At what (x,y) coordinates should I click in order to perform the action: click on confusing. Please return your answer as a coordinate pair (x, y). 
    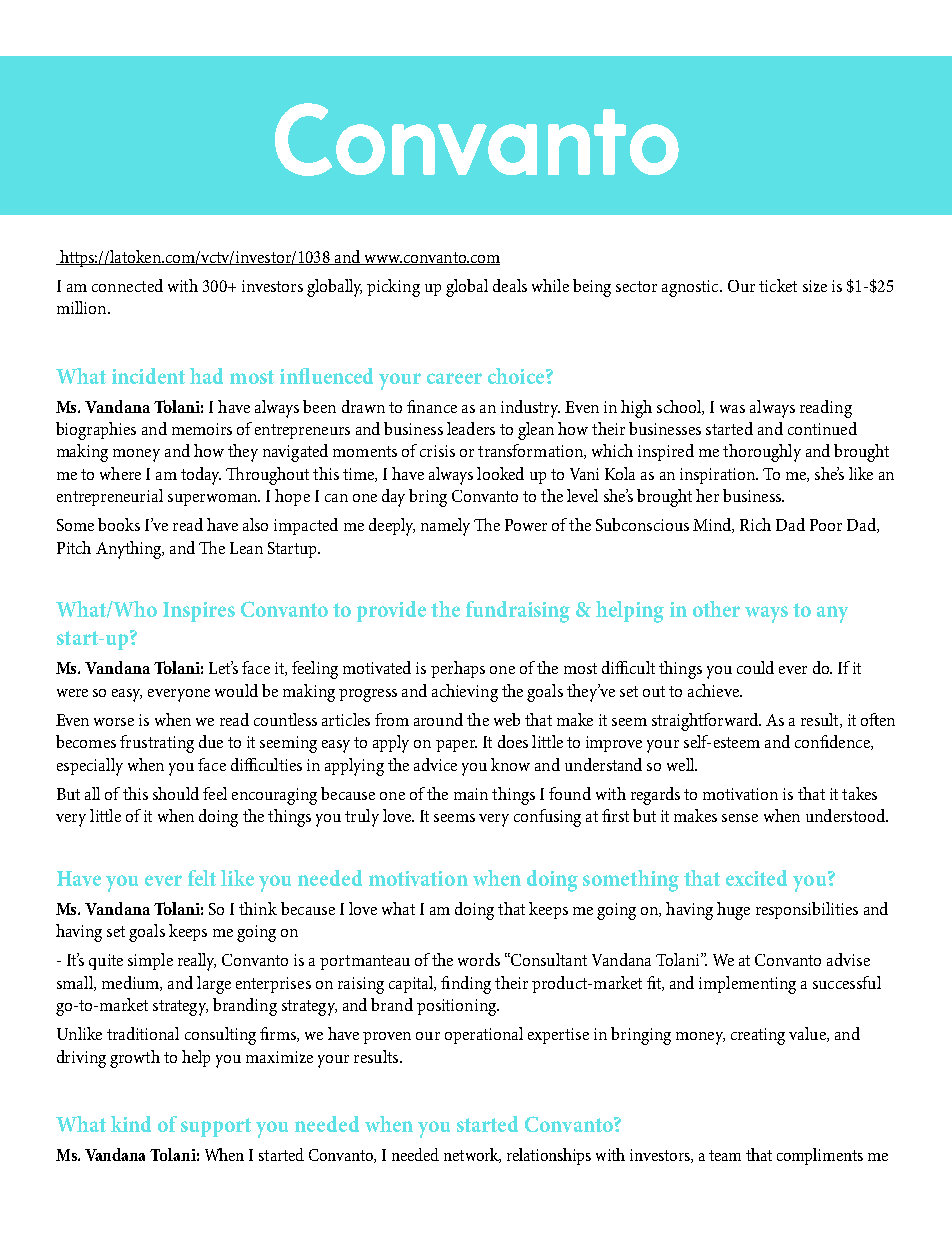
    Looking at the image, I should click on (547, 818).
